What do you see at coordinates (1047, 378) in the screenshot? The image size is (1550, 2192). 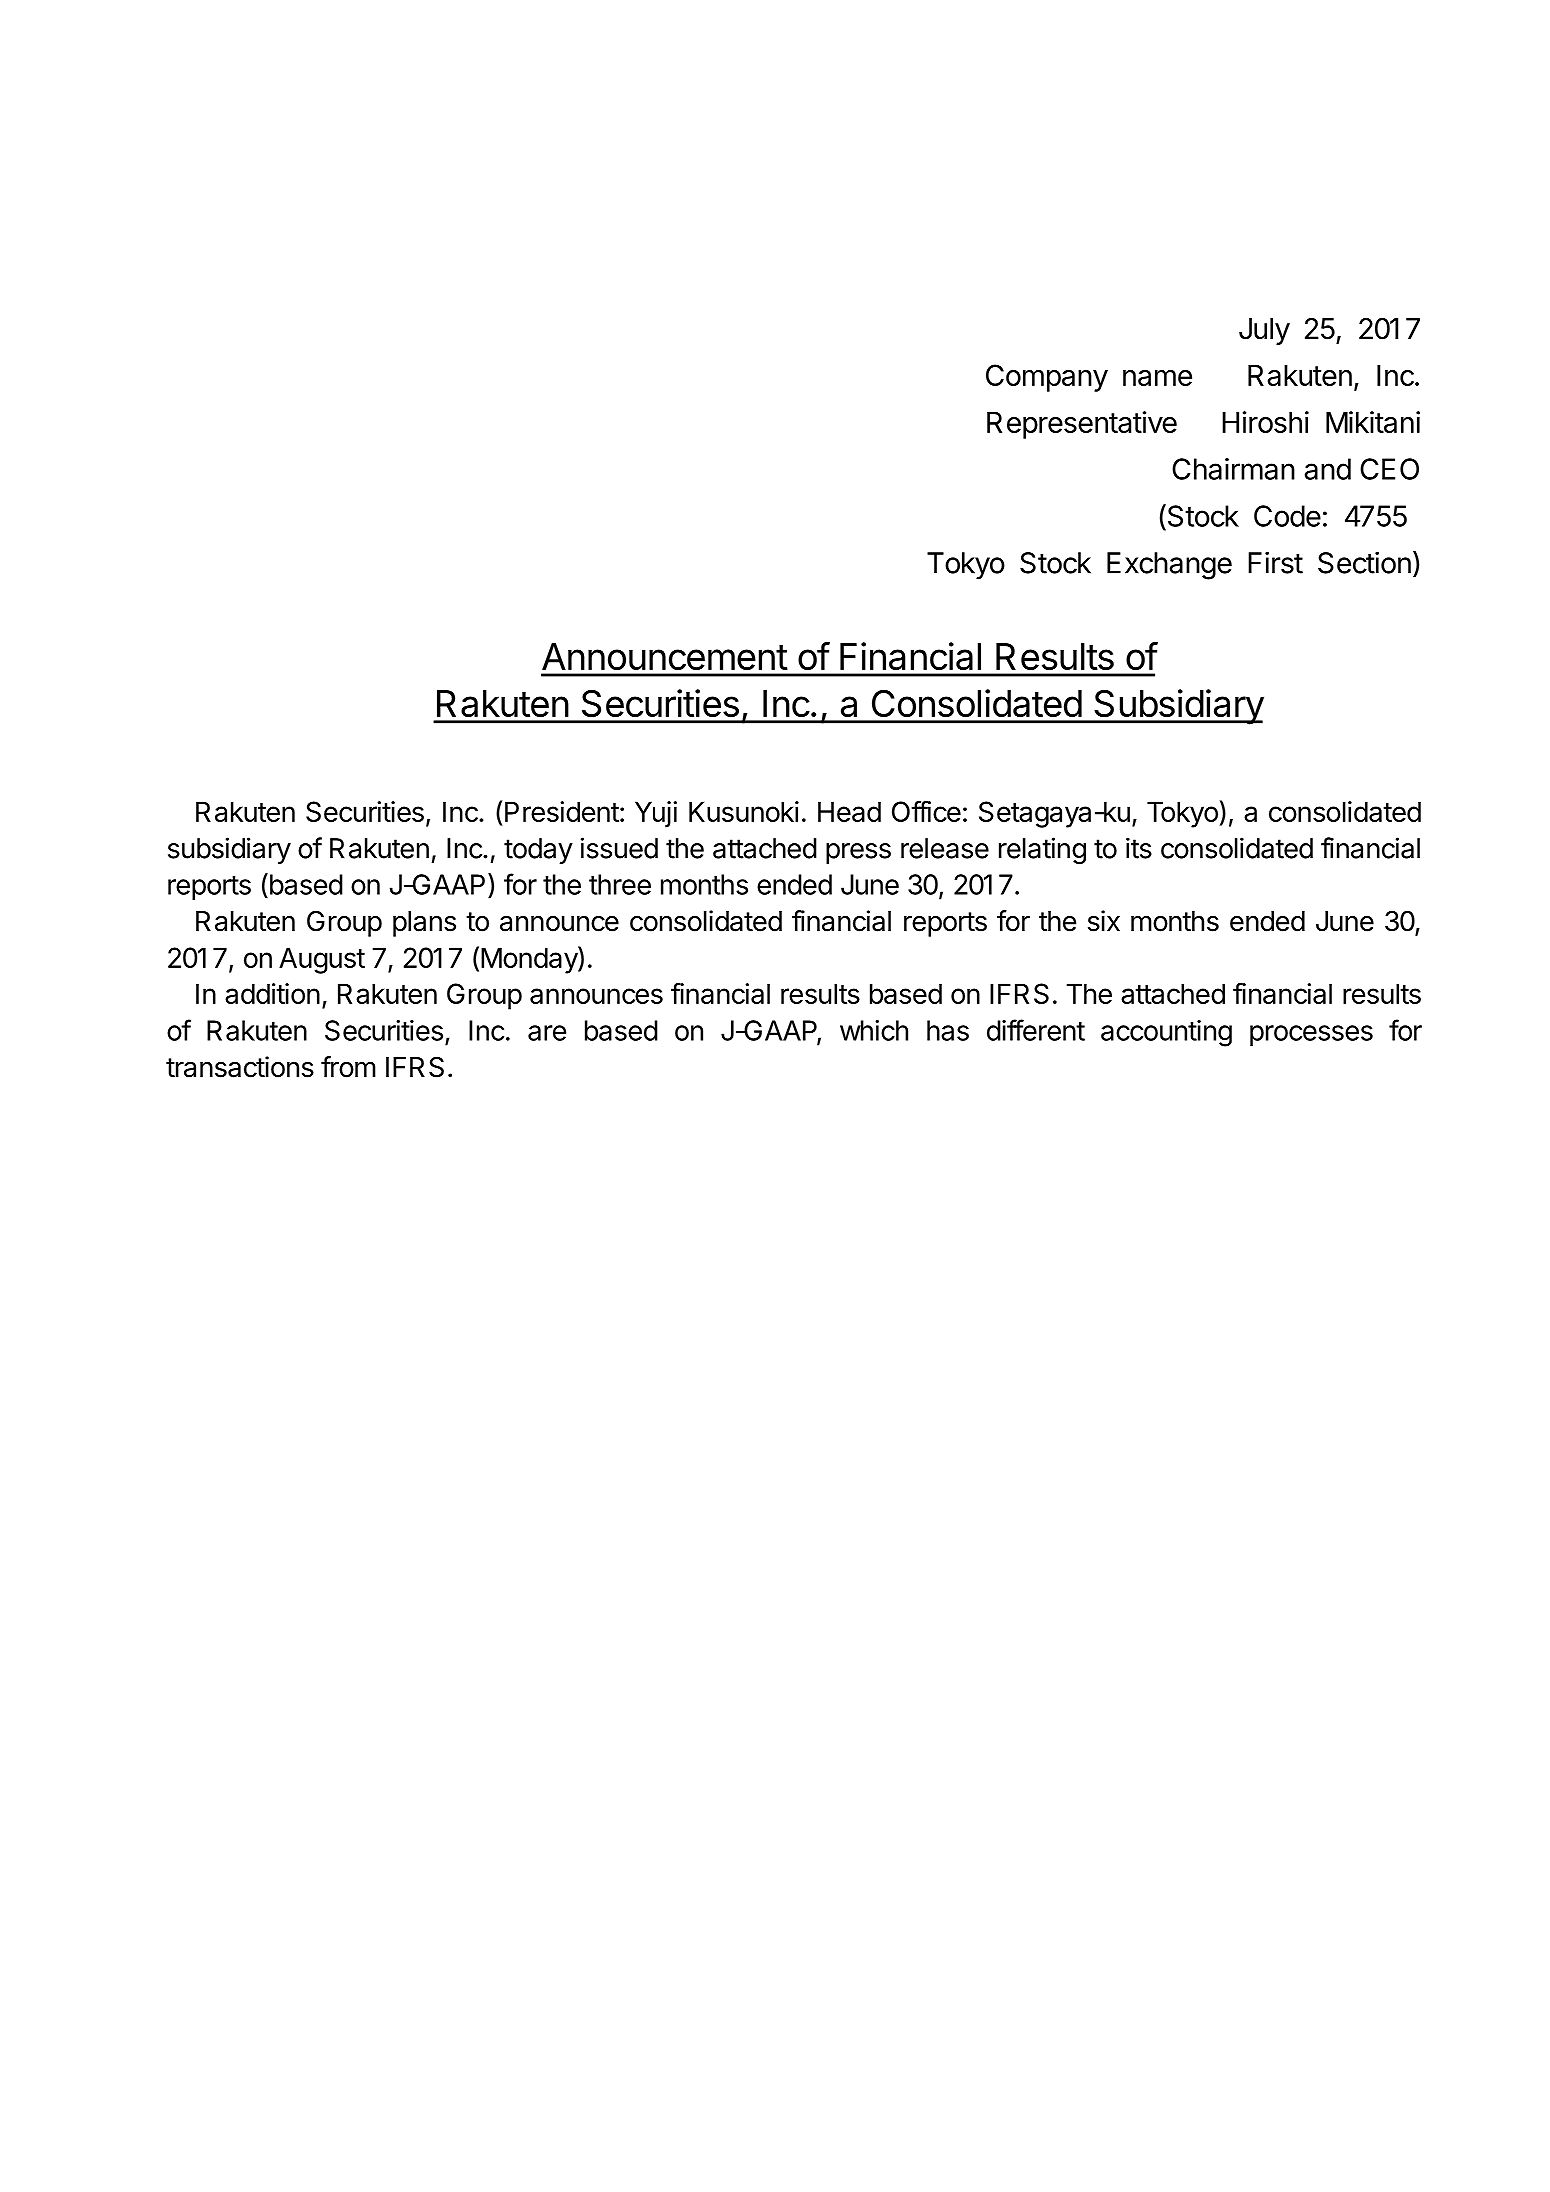 I see `Company` at bounding box center [1047, 378].
